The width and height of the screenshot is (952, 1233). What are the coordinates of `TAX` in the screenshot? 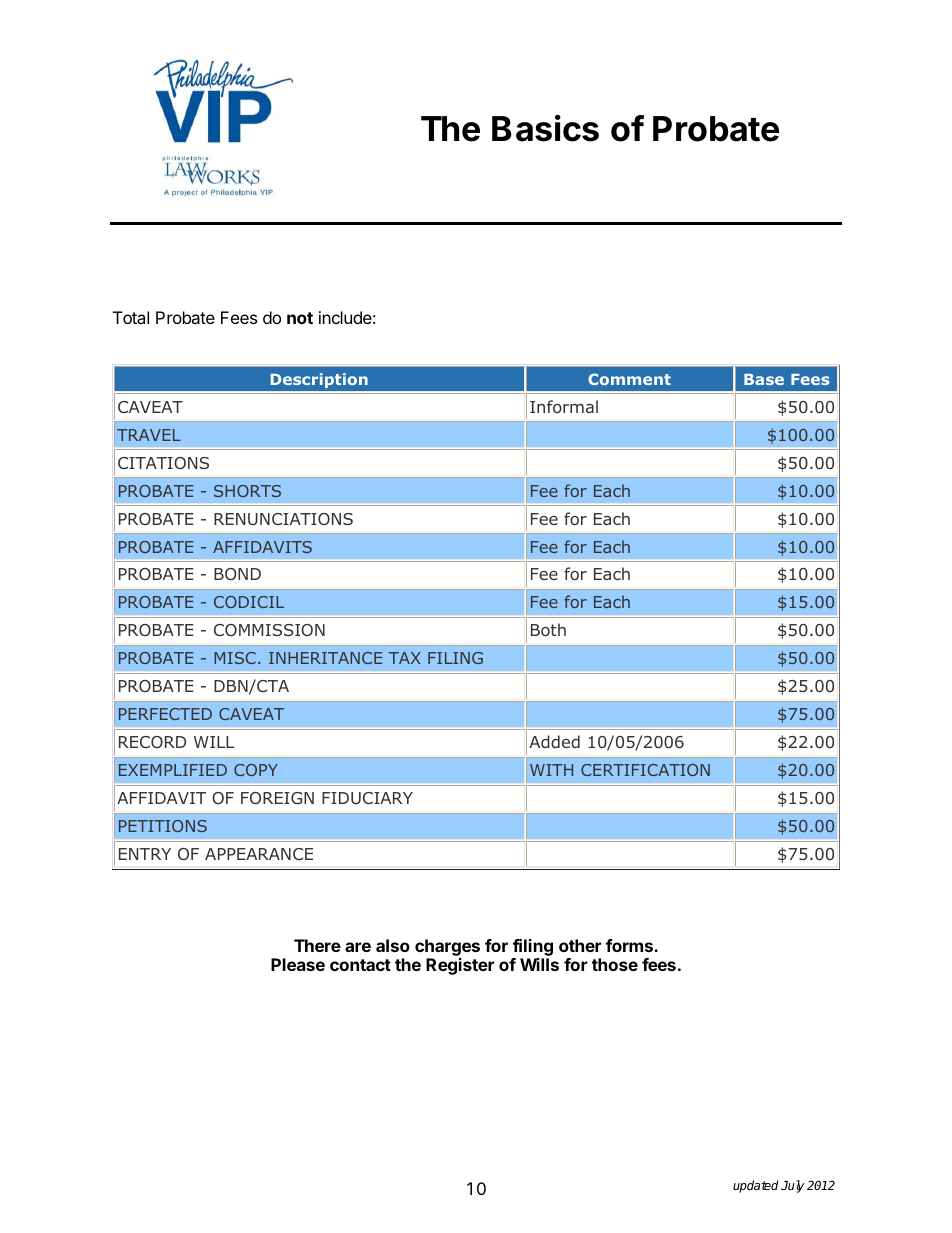 It's located at (405, 658).
